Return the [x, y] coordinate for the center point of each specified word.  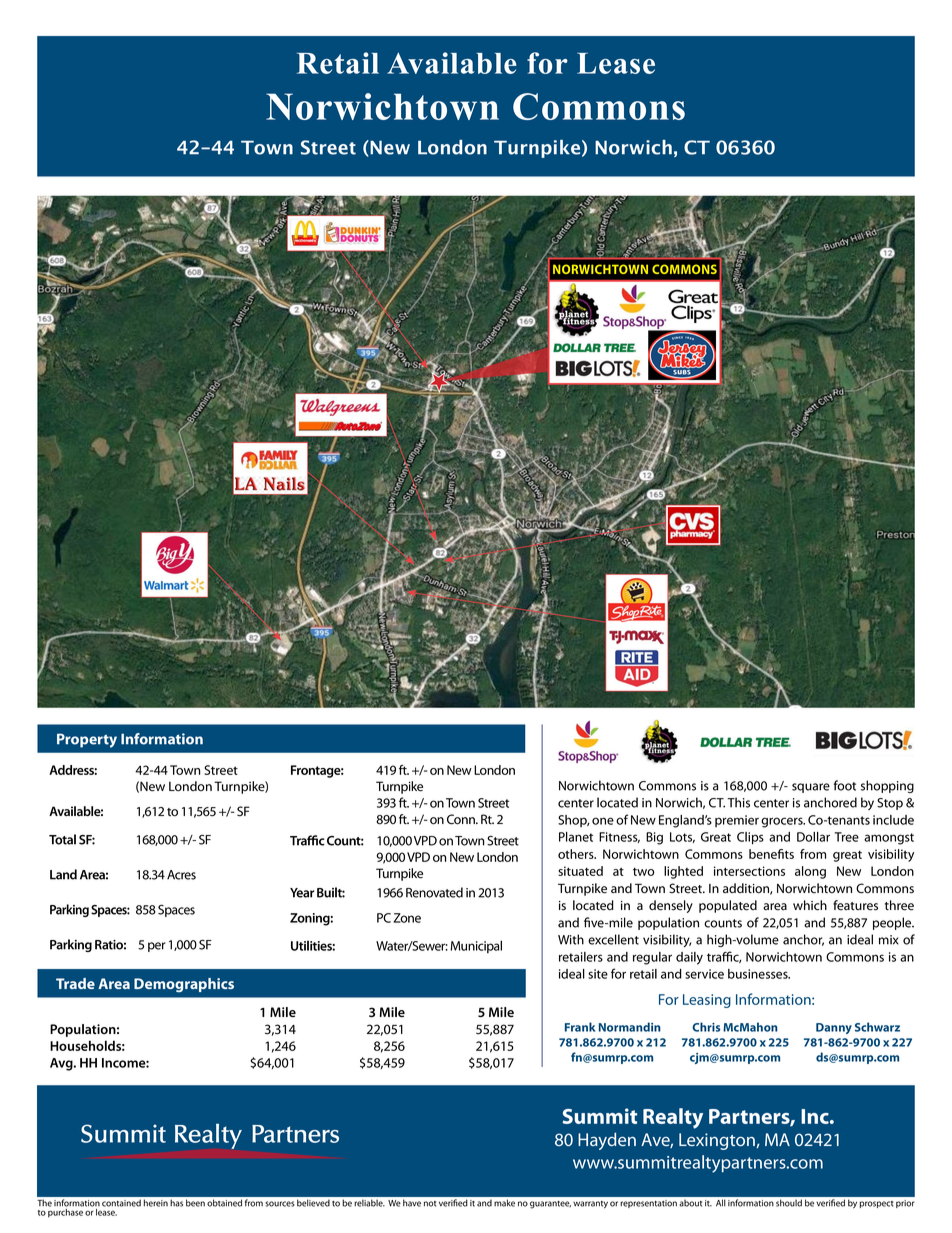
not [430, 1204]
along [810, 872]
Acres [181, 875]
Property [87, 740]
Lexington [717, 1141]
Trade [75, 983]
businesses [759, 974]
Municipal [476, 946]
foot [844, 785]
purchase [65, 1213]
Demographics [184, 985]
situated [580, 871]
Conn [462, 819]
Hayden [607, 1141]
